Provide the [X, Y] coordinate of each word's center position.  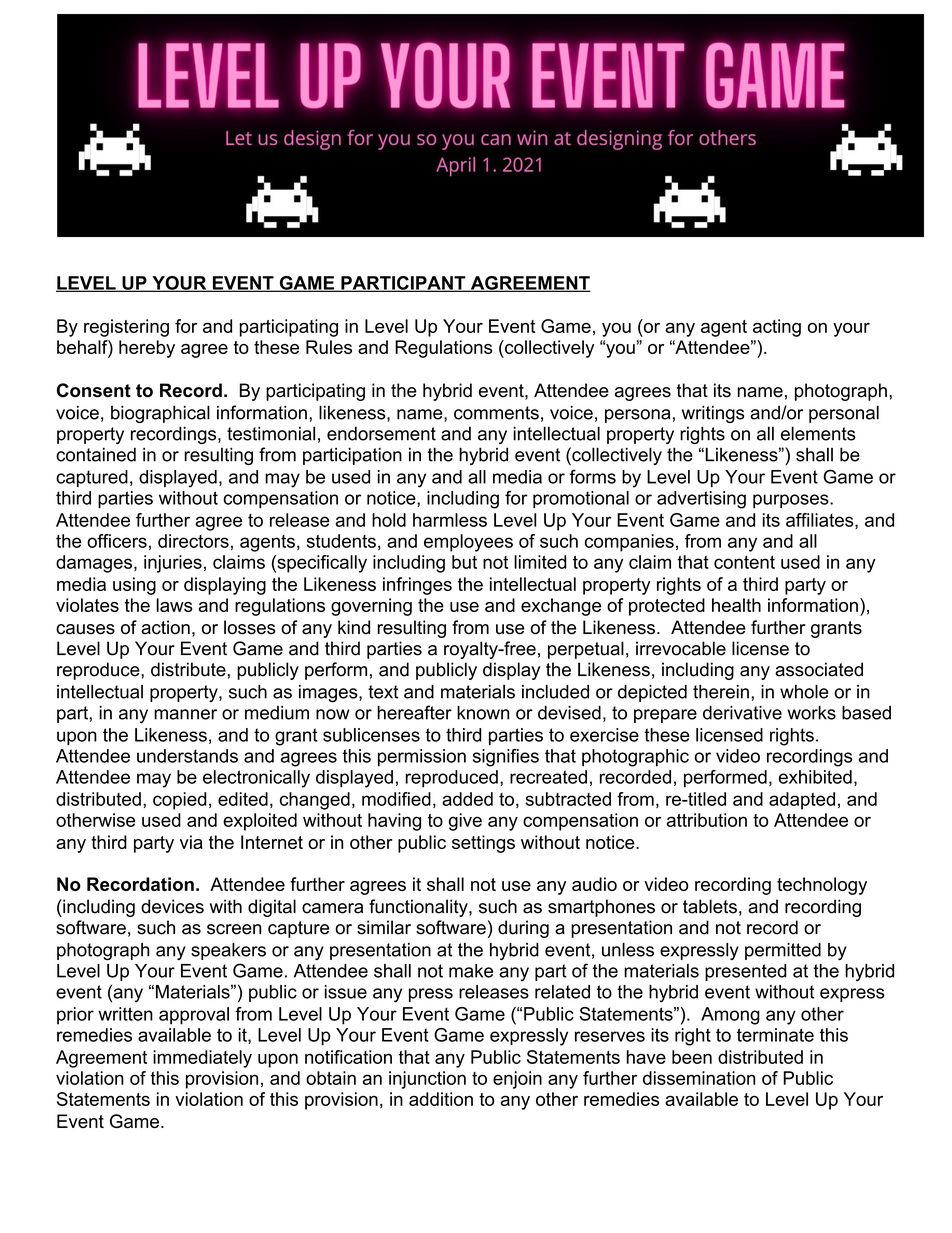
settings [483, 844]
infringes [417, 586]
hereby [147, 349]
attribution [707, 820]
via [191, 842]
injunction [427, 1080]
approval [194, 1016]
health [736, 605]
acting [777, 328]
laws [174, 605]
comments [496, 413]
